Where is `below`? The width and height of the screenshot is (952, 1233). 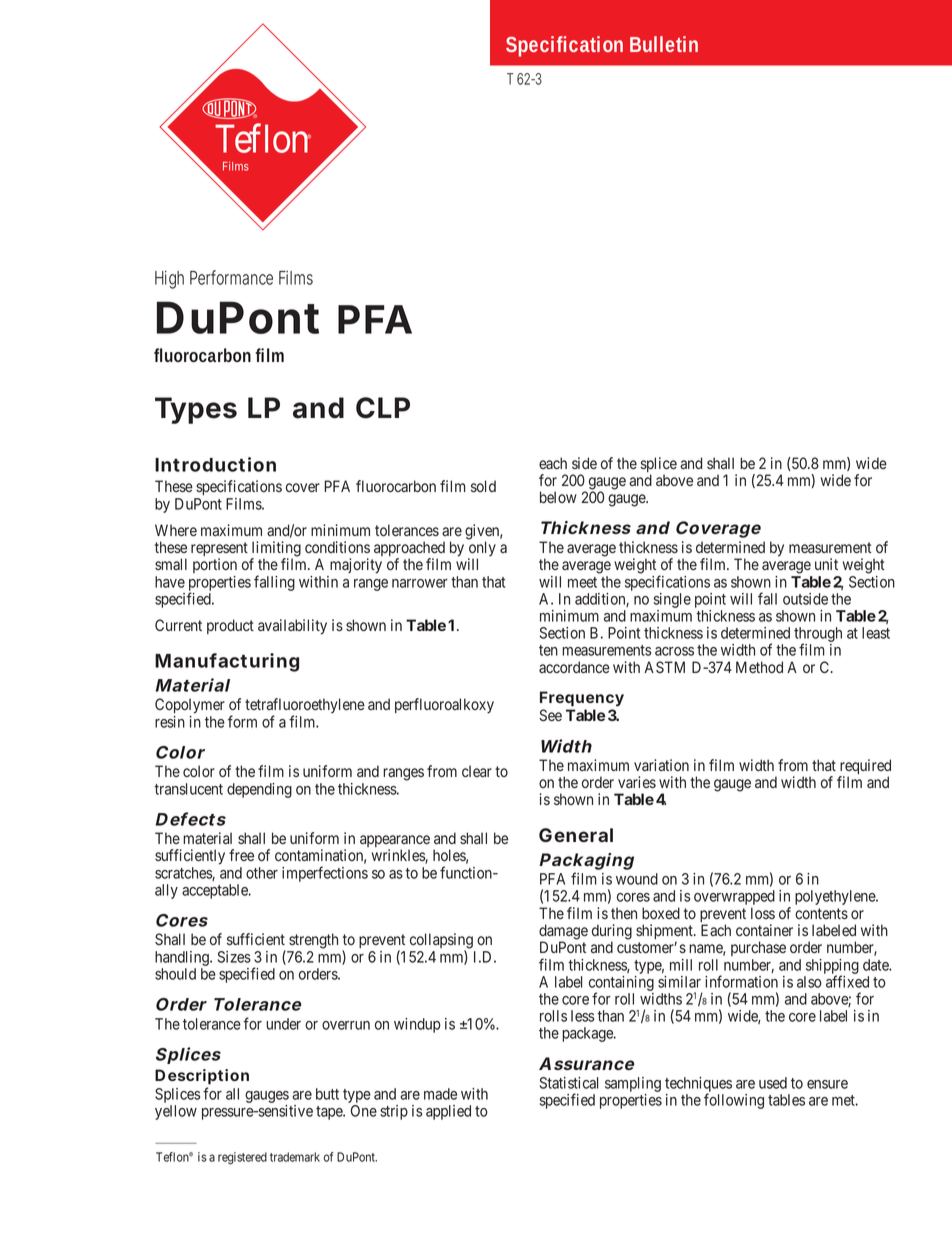
below is located at coordinates (558, 497).
